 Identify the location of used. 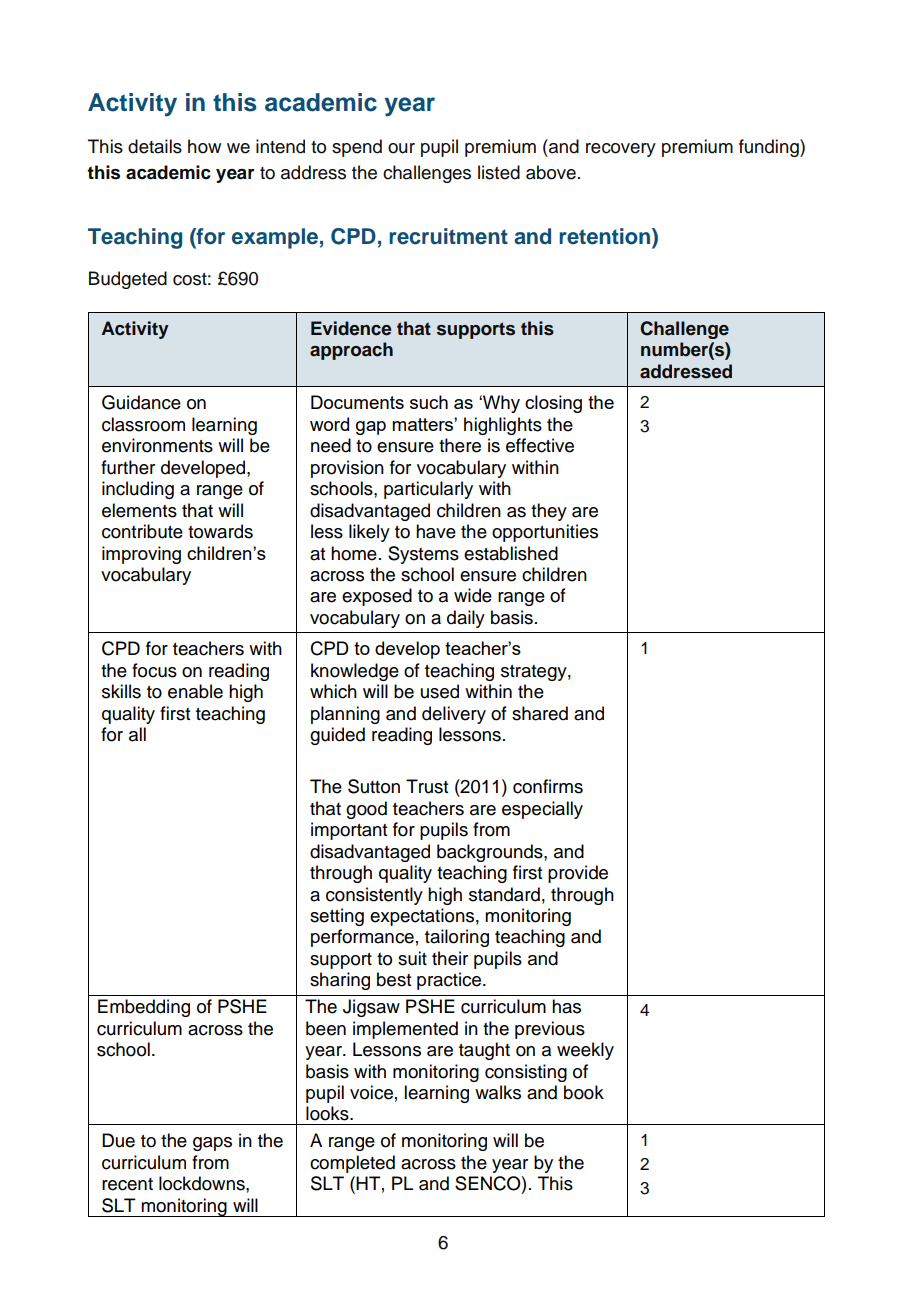
(440, 691).
